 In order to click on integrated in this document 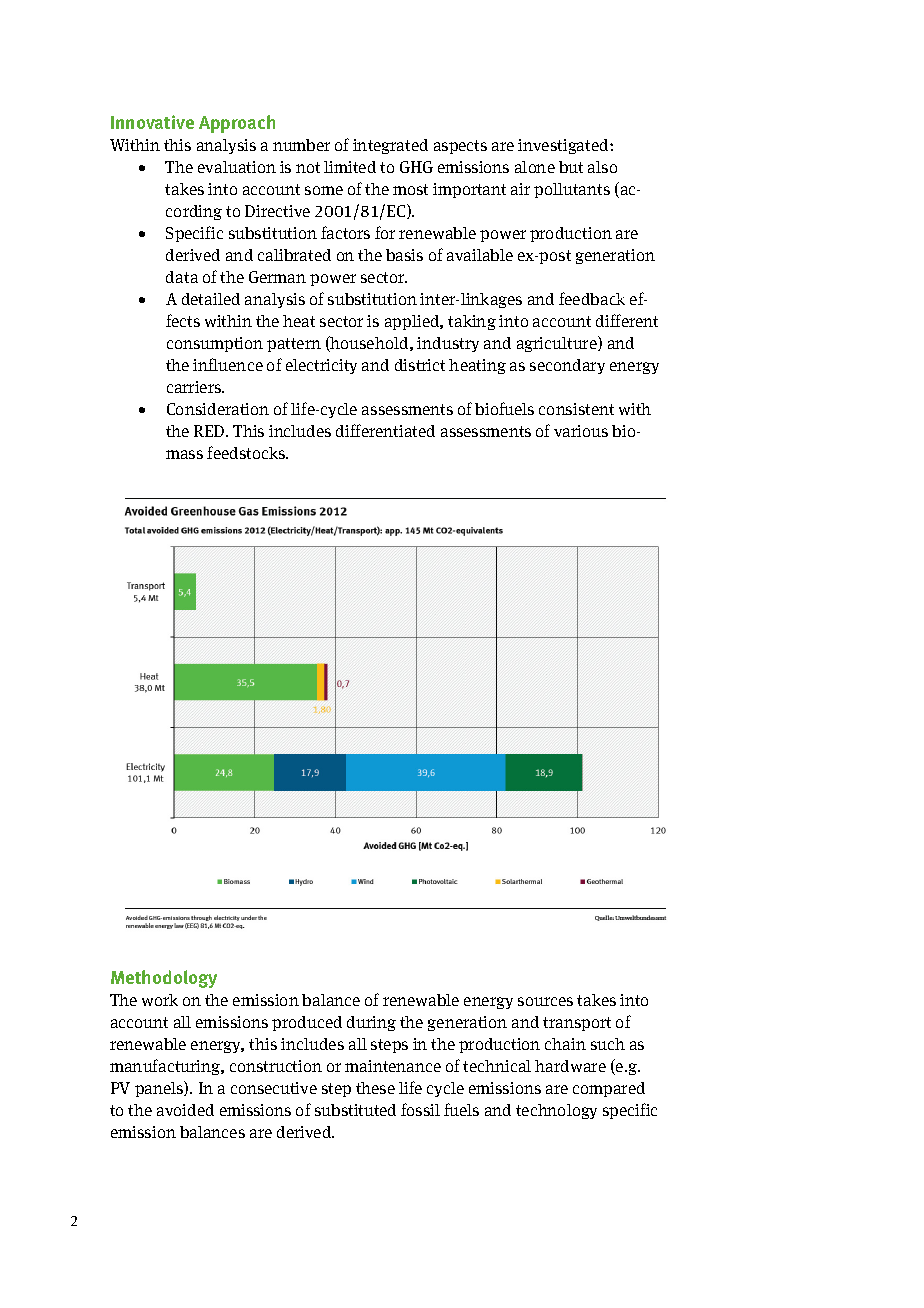, I will do `click(390, 146)`.
